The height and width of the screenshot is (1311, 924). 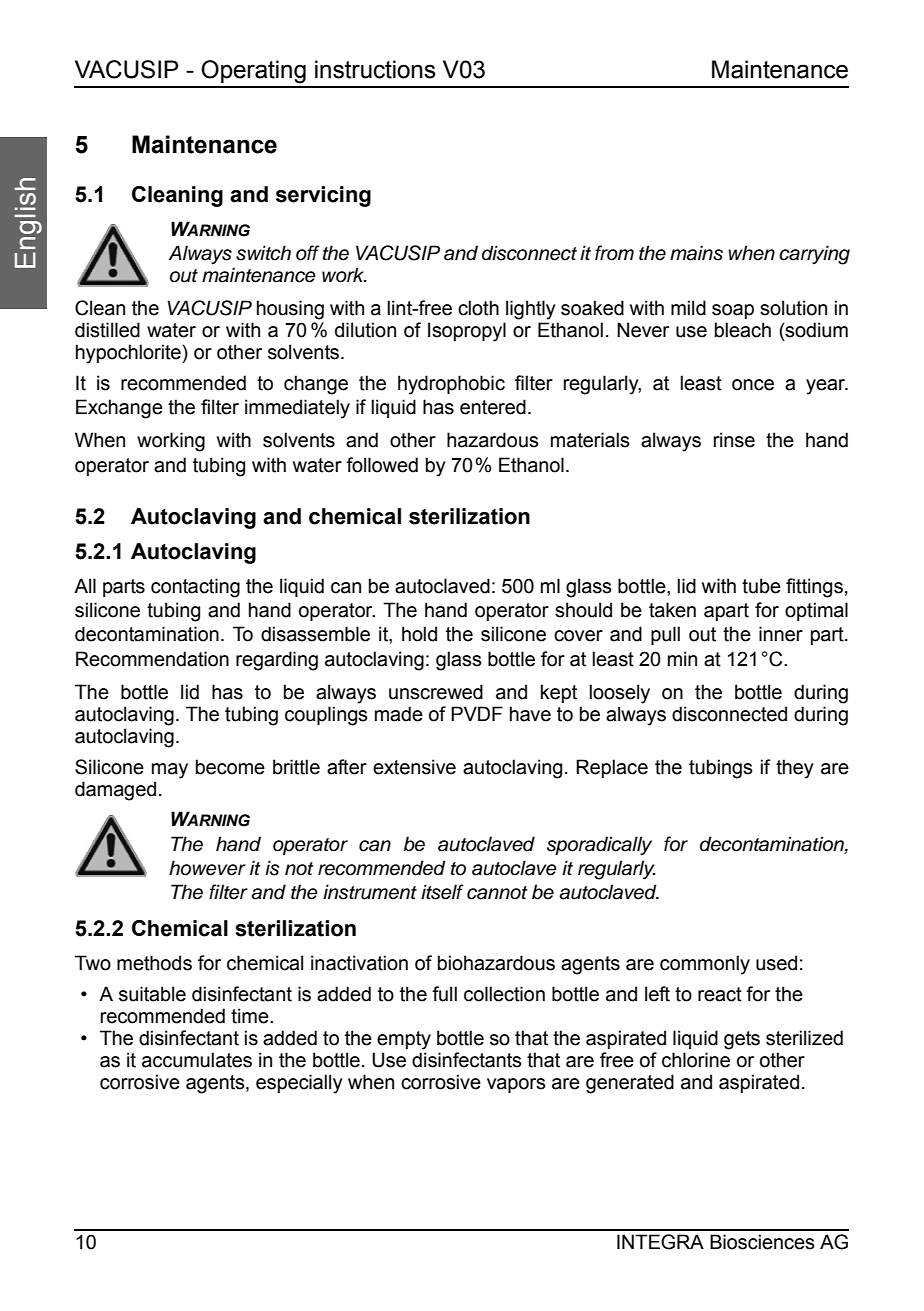 What do you see at coordinates (705, 965) in the screenshot?
I see `commonly` at bounding box center [705, 965].
